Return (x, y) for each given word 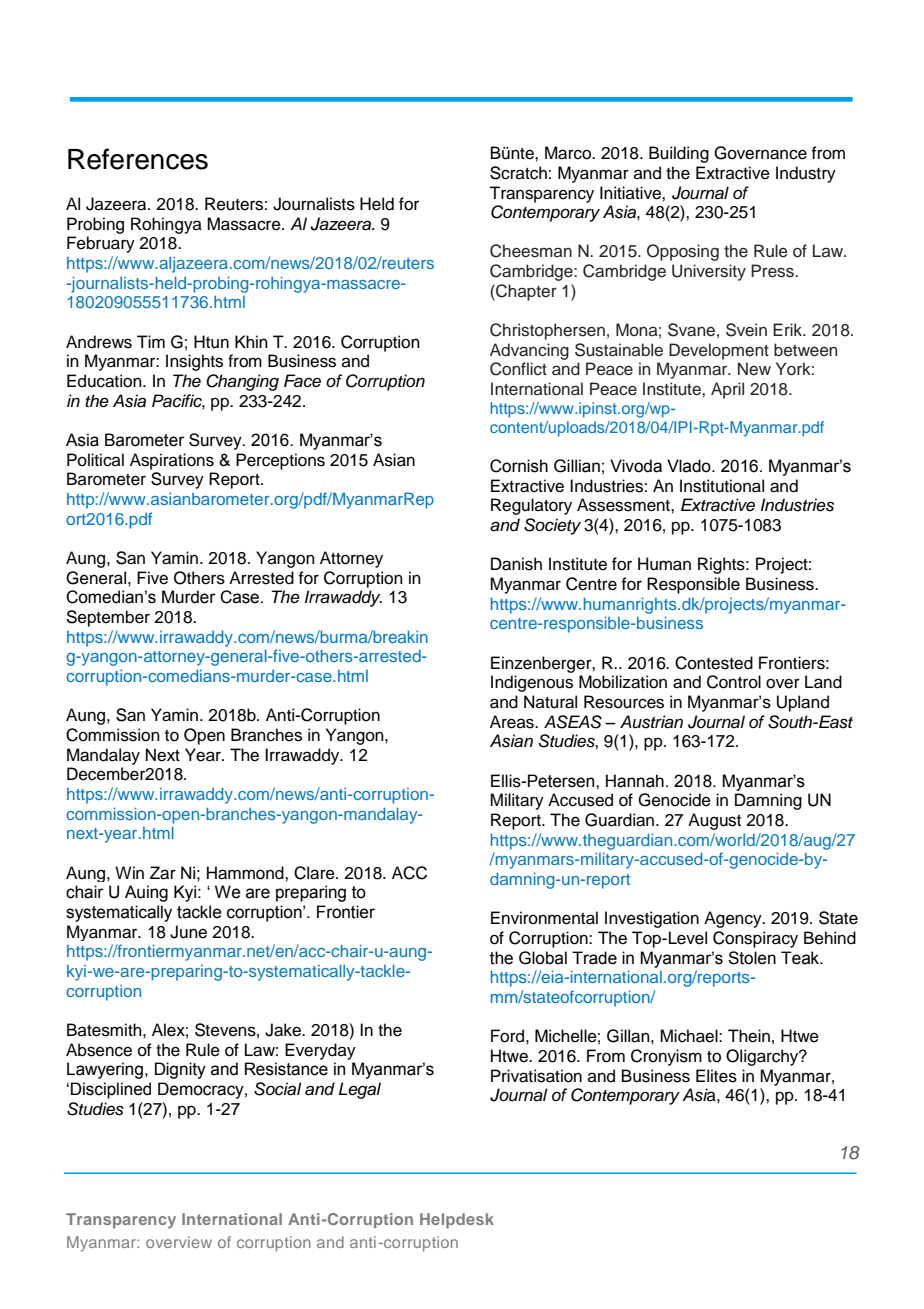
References (138, 159)
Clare (315, 873)
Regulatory (531, 506)
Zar (163, 873)
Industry (806, 174)
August (714, 821)
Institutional (722, 486)
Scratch (518, 173)
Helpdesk (457, 1221)
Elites (716, 1076)
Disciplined (111, 1090)
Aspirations (172, 461)
